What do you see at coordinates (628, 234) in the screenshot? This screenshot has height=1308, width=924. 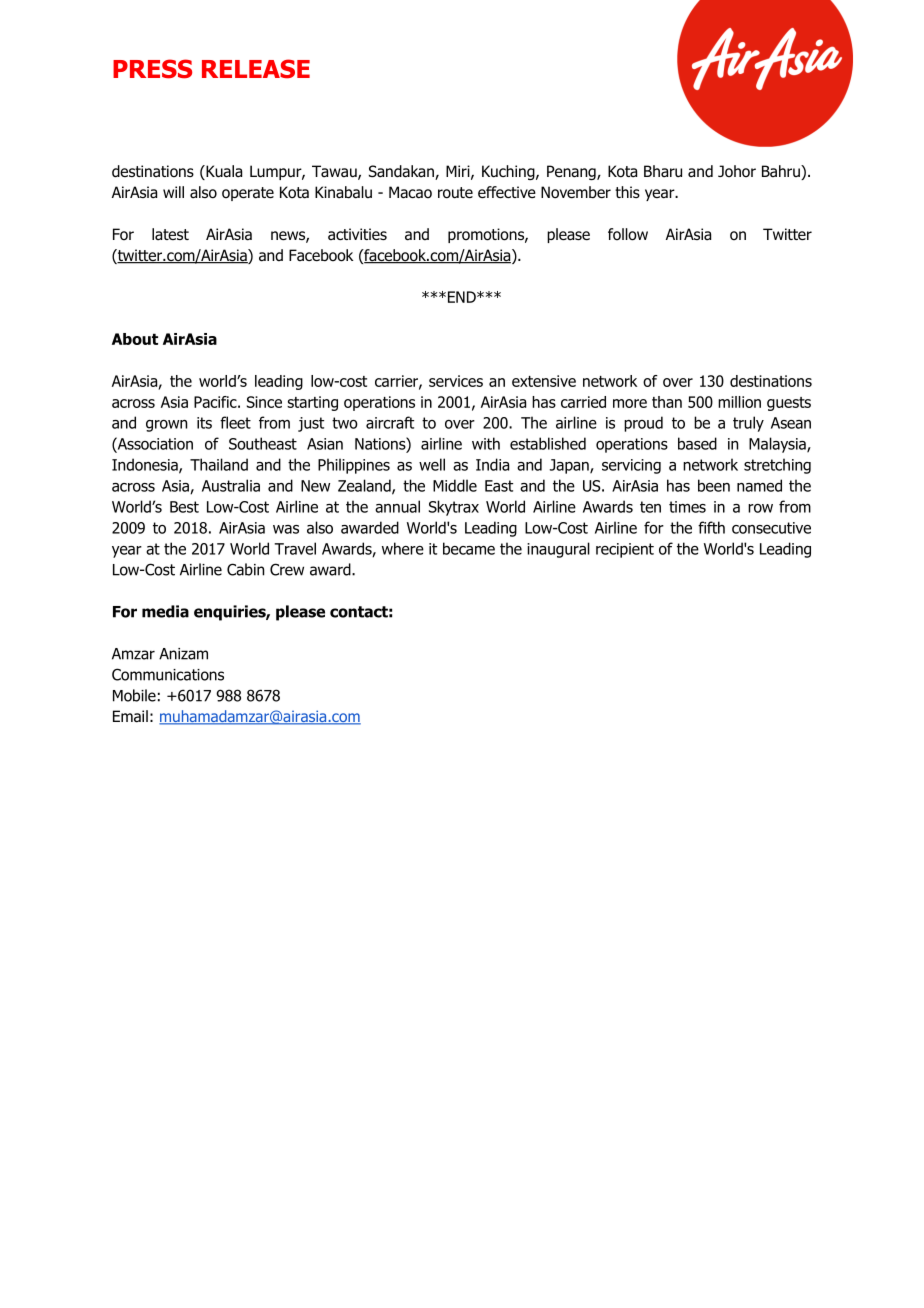 I see `follow` at bounding box center [628, 234].
